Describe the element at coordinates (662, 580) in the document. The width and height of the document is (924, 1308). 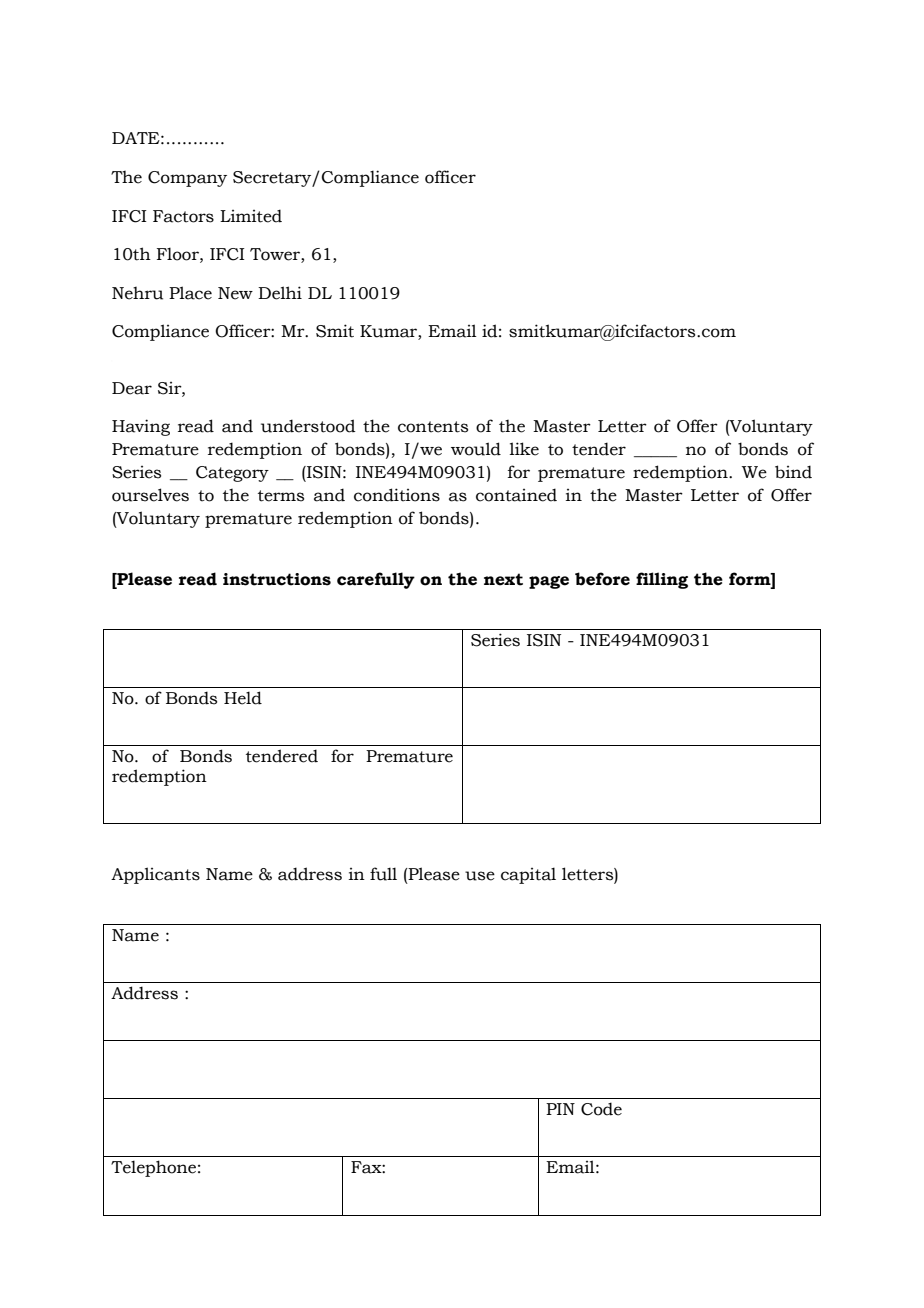
I see `filling` at that location.
